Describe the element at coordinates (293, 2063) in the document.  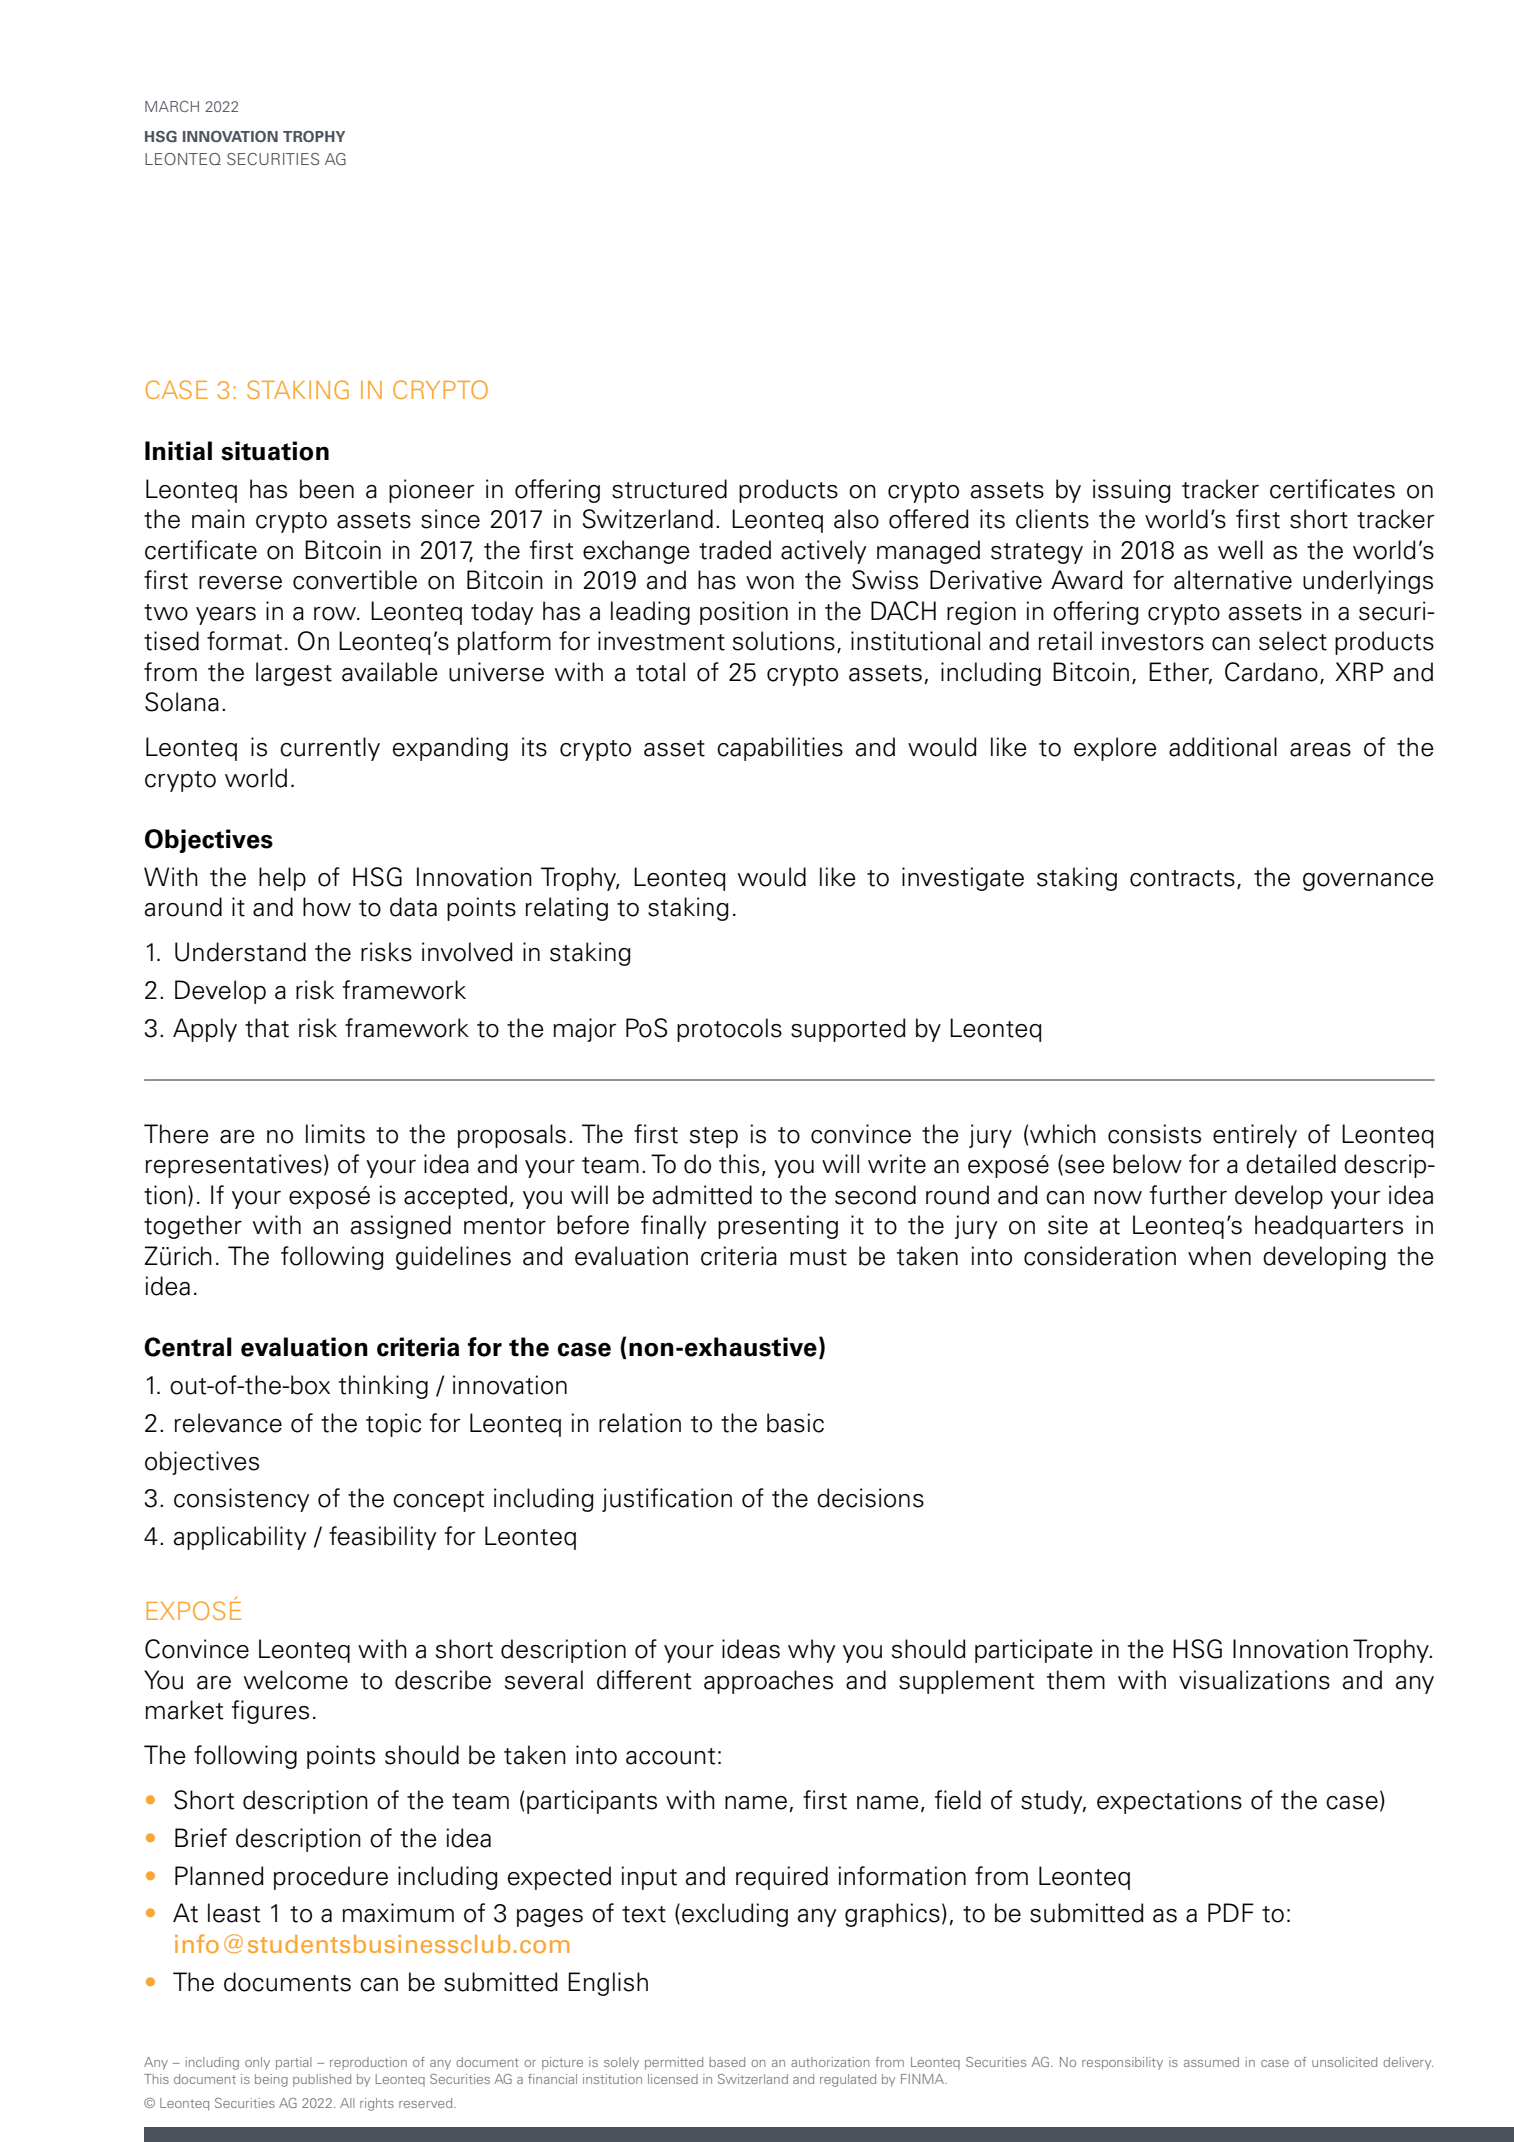
I see `partial` at that location.
